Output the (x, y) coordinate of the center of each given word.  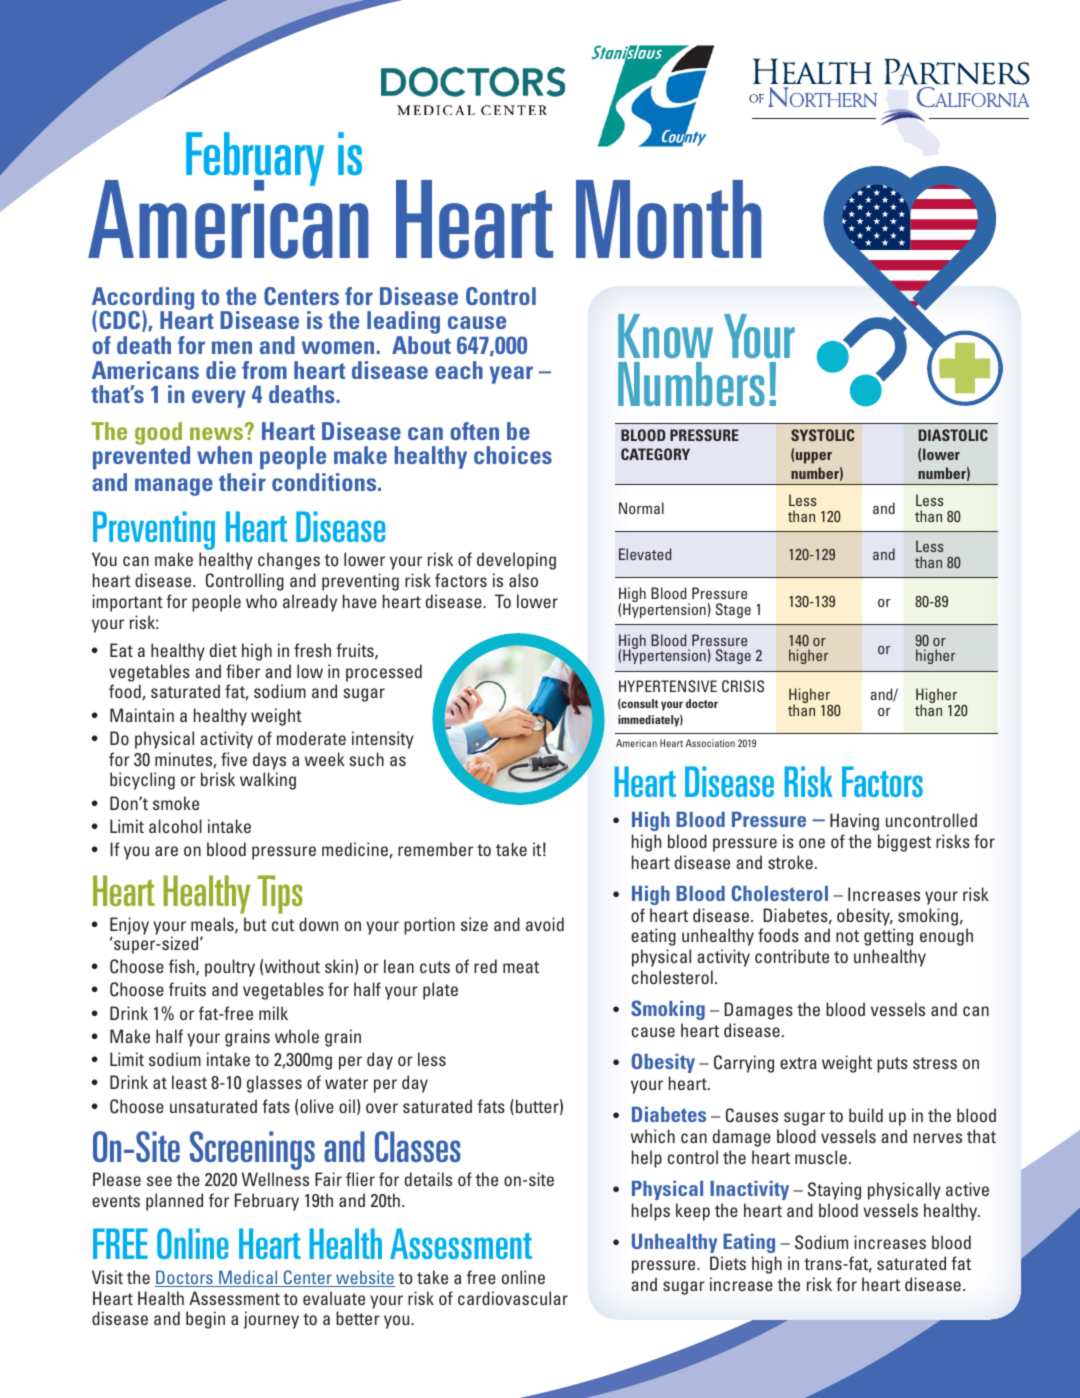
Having (854, 822)
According (143, 299)
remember (435, 849)
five (234, 759)
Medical (248, 1278)
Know (665, 336)
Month (669, 219)
